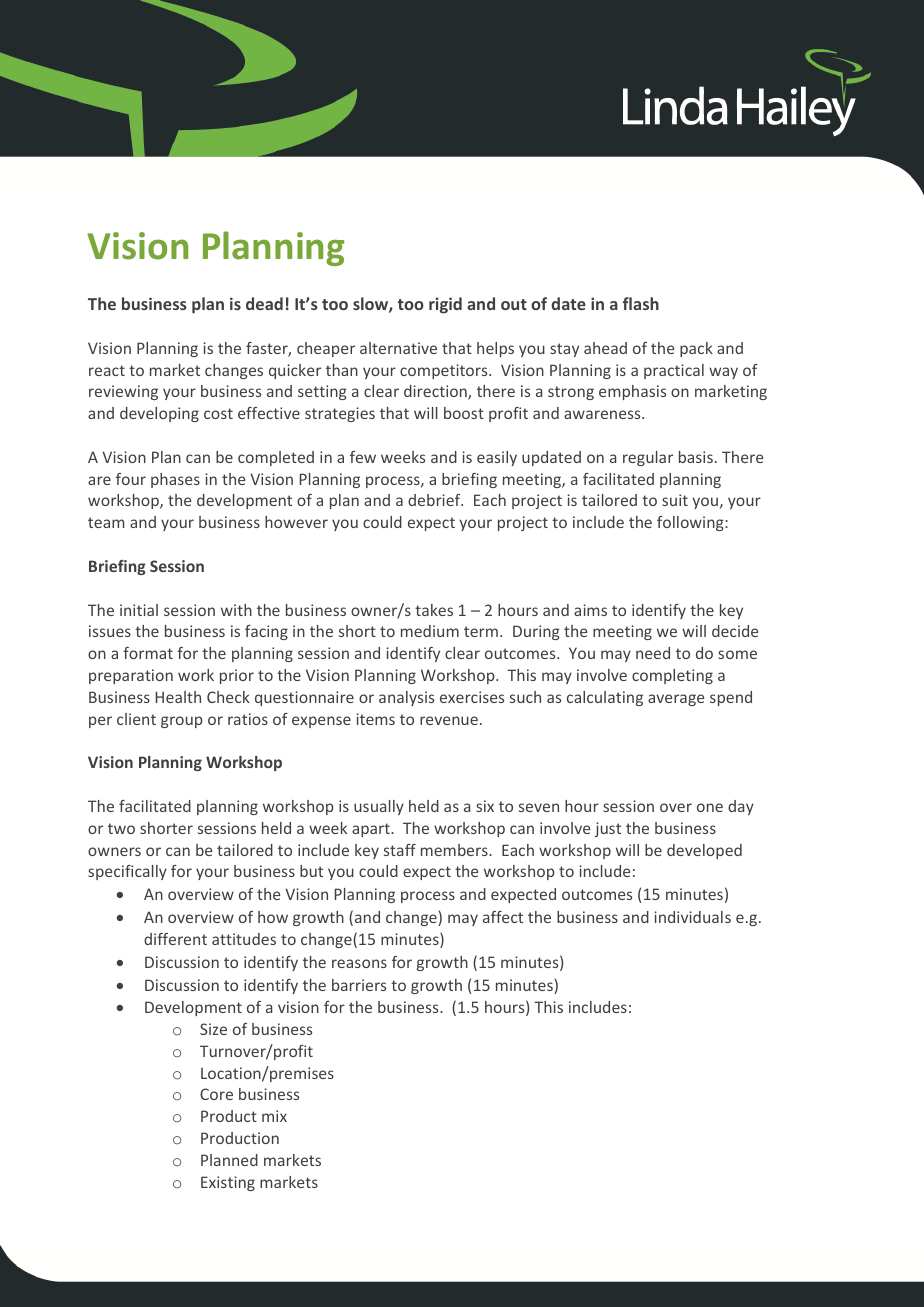 This page has height=1307, width=924. What do you see at coordinates (696, 349) in the page?
I see `pack` at bounding box center [696, 349].
